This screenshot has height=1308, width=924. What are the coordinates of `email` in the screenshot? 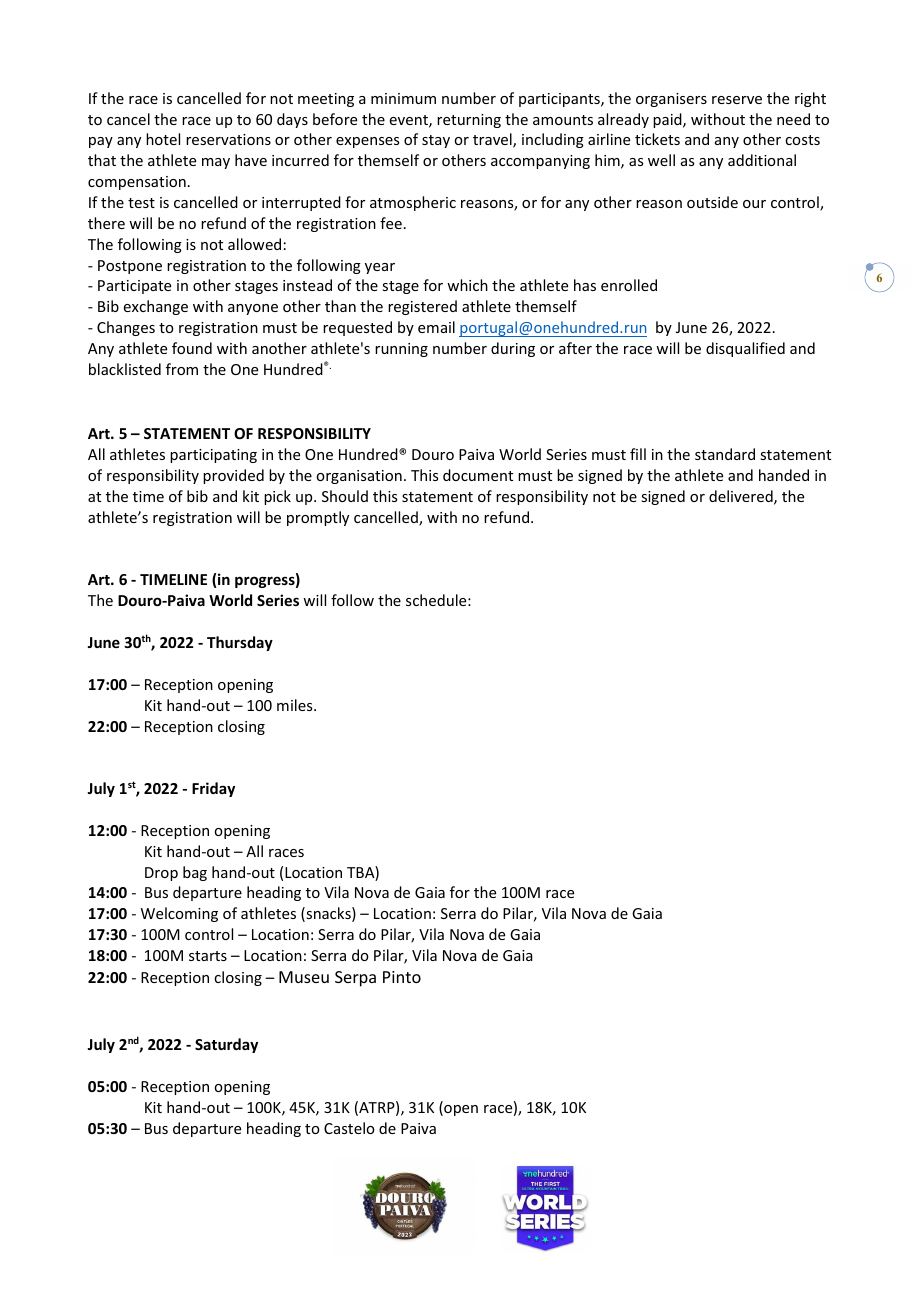 It's located at (436, 327).
